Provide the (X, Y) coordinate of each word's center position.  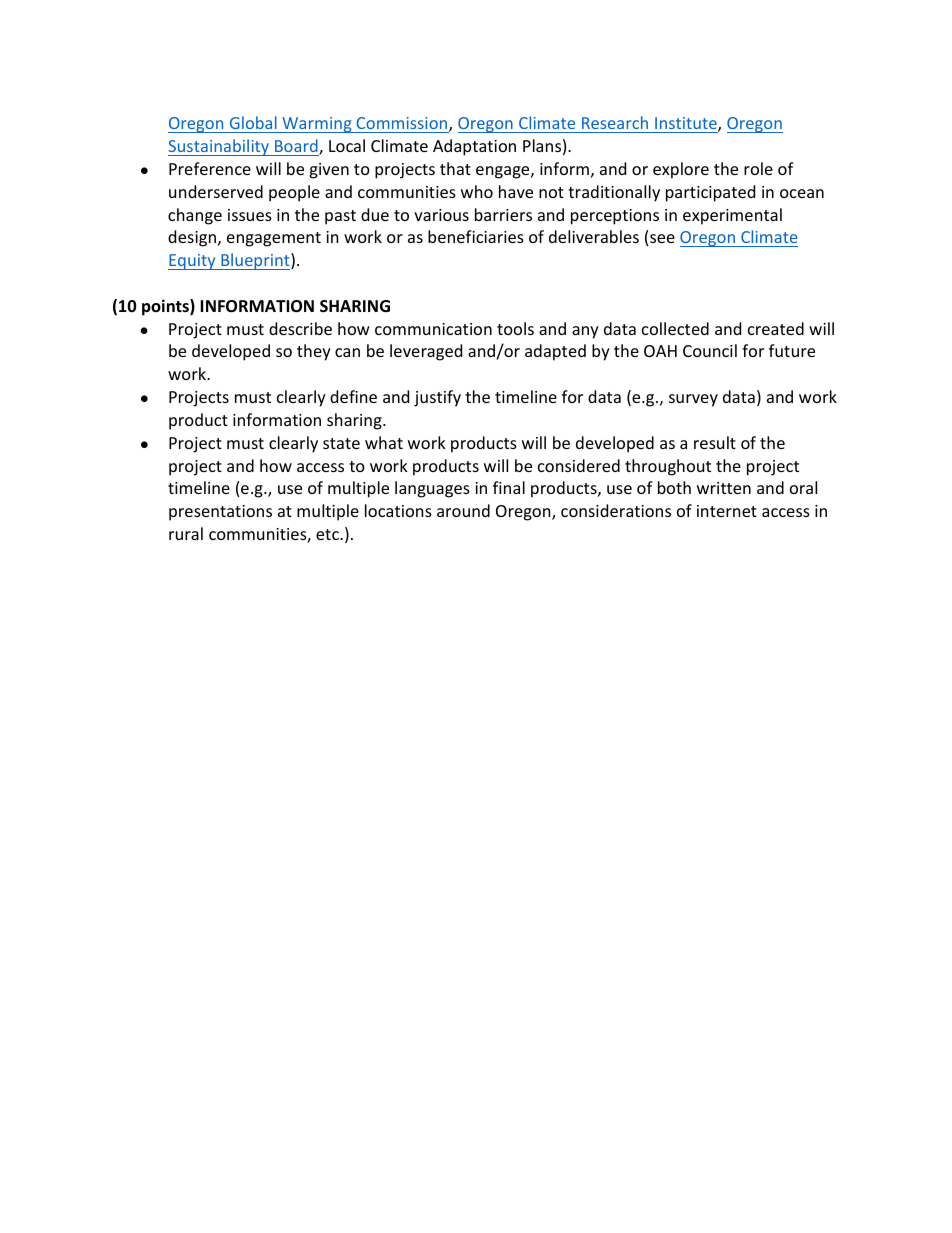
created (776, 328)
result (715, 442)
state (341, 443)
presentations (220, 513)
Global (253, 122)
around (463, 510)
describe (300, 328)
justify (437, 398)
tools (515, 328)
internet (727, 511)
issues (250, 215)
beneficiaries (476, 236)
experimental (732, 216)
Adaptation (474, 147)
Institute (687, 124)
